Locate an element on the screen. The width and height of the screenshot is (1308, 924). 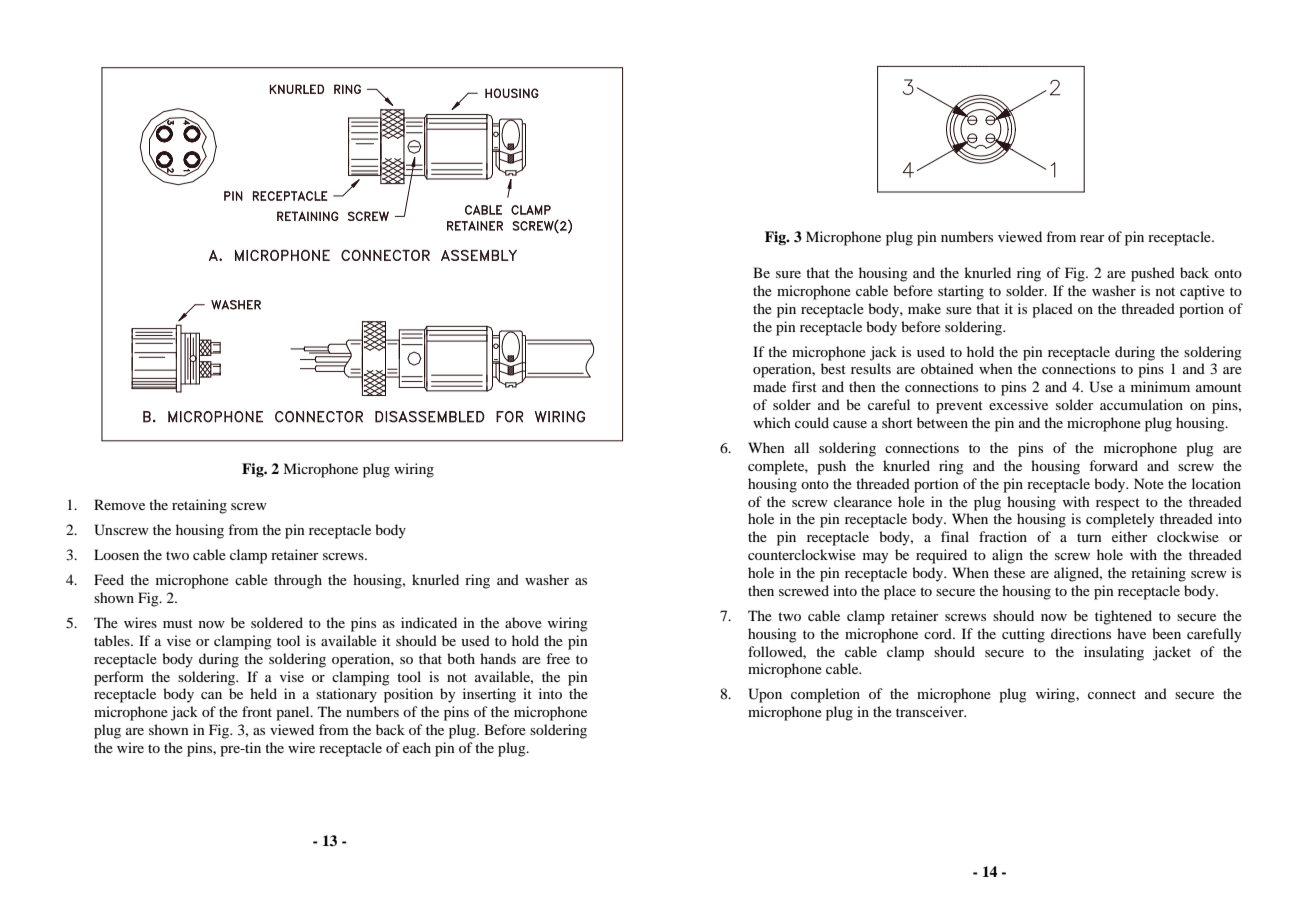
through is located at coordinates (298, 581).
